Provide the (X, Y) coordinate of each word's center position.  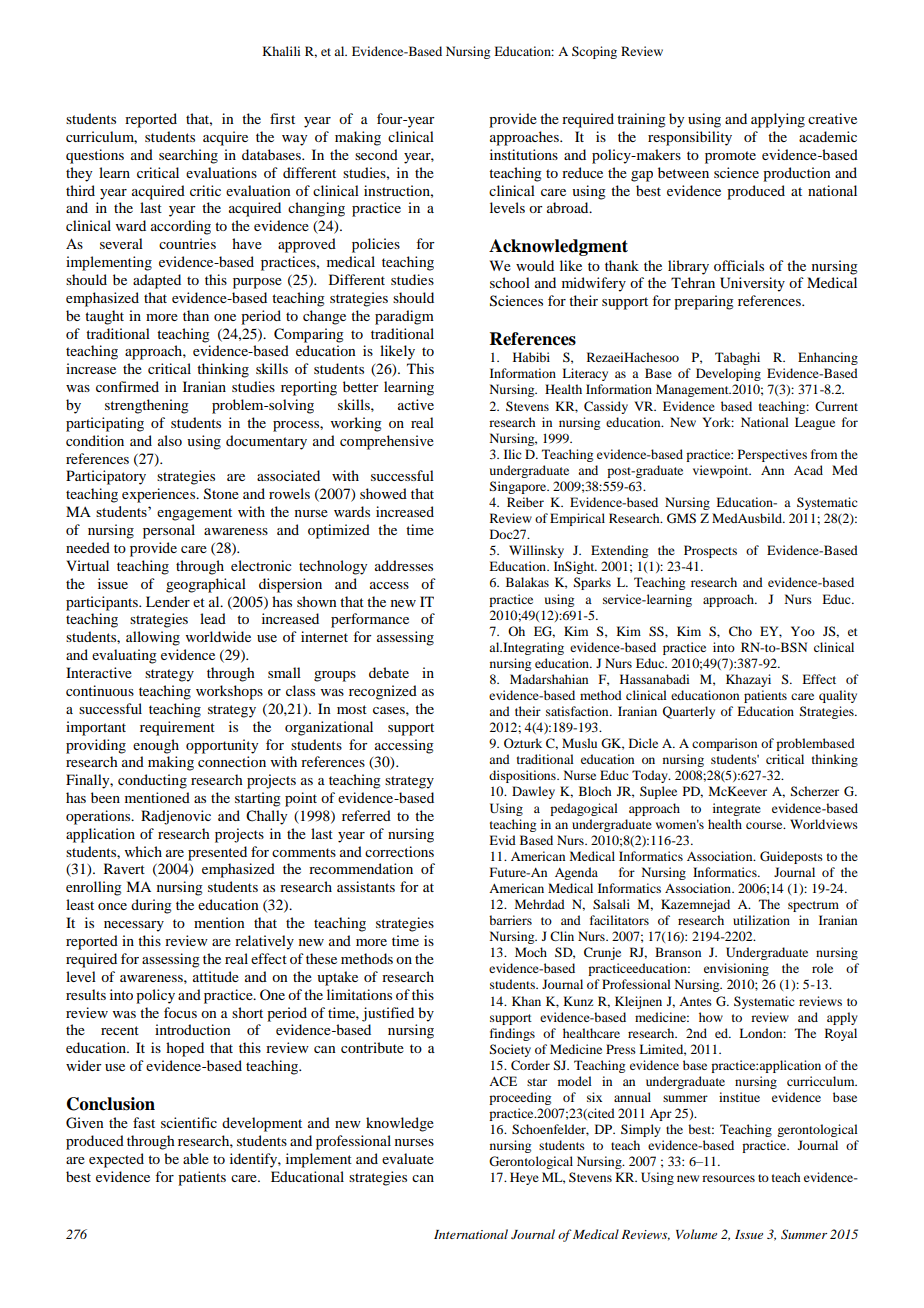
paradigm (404, 317)
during (151, 906)
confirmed (127, 386)
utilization (761, 920)
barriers (510, 920)
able (196, 1158)
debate (389, 672)
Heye (524, 1178)
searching (188, 156)
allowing (153, 638)
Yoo (803, 631)
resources (728, 1178)
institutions (524, 154)
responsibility (690, 138)
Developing (728, 374)
